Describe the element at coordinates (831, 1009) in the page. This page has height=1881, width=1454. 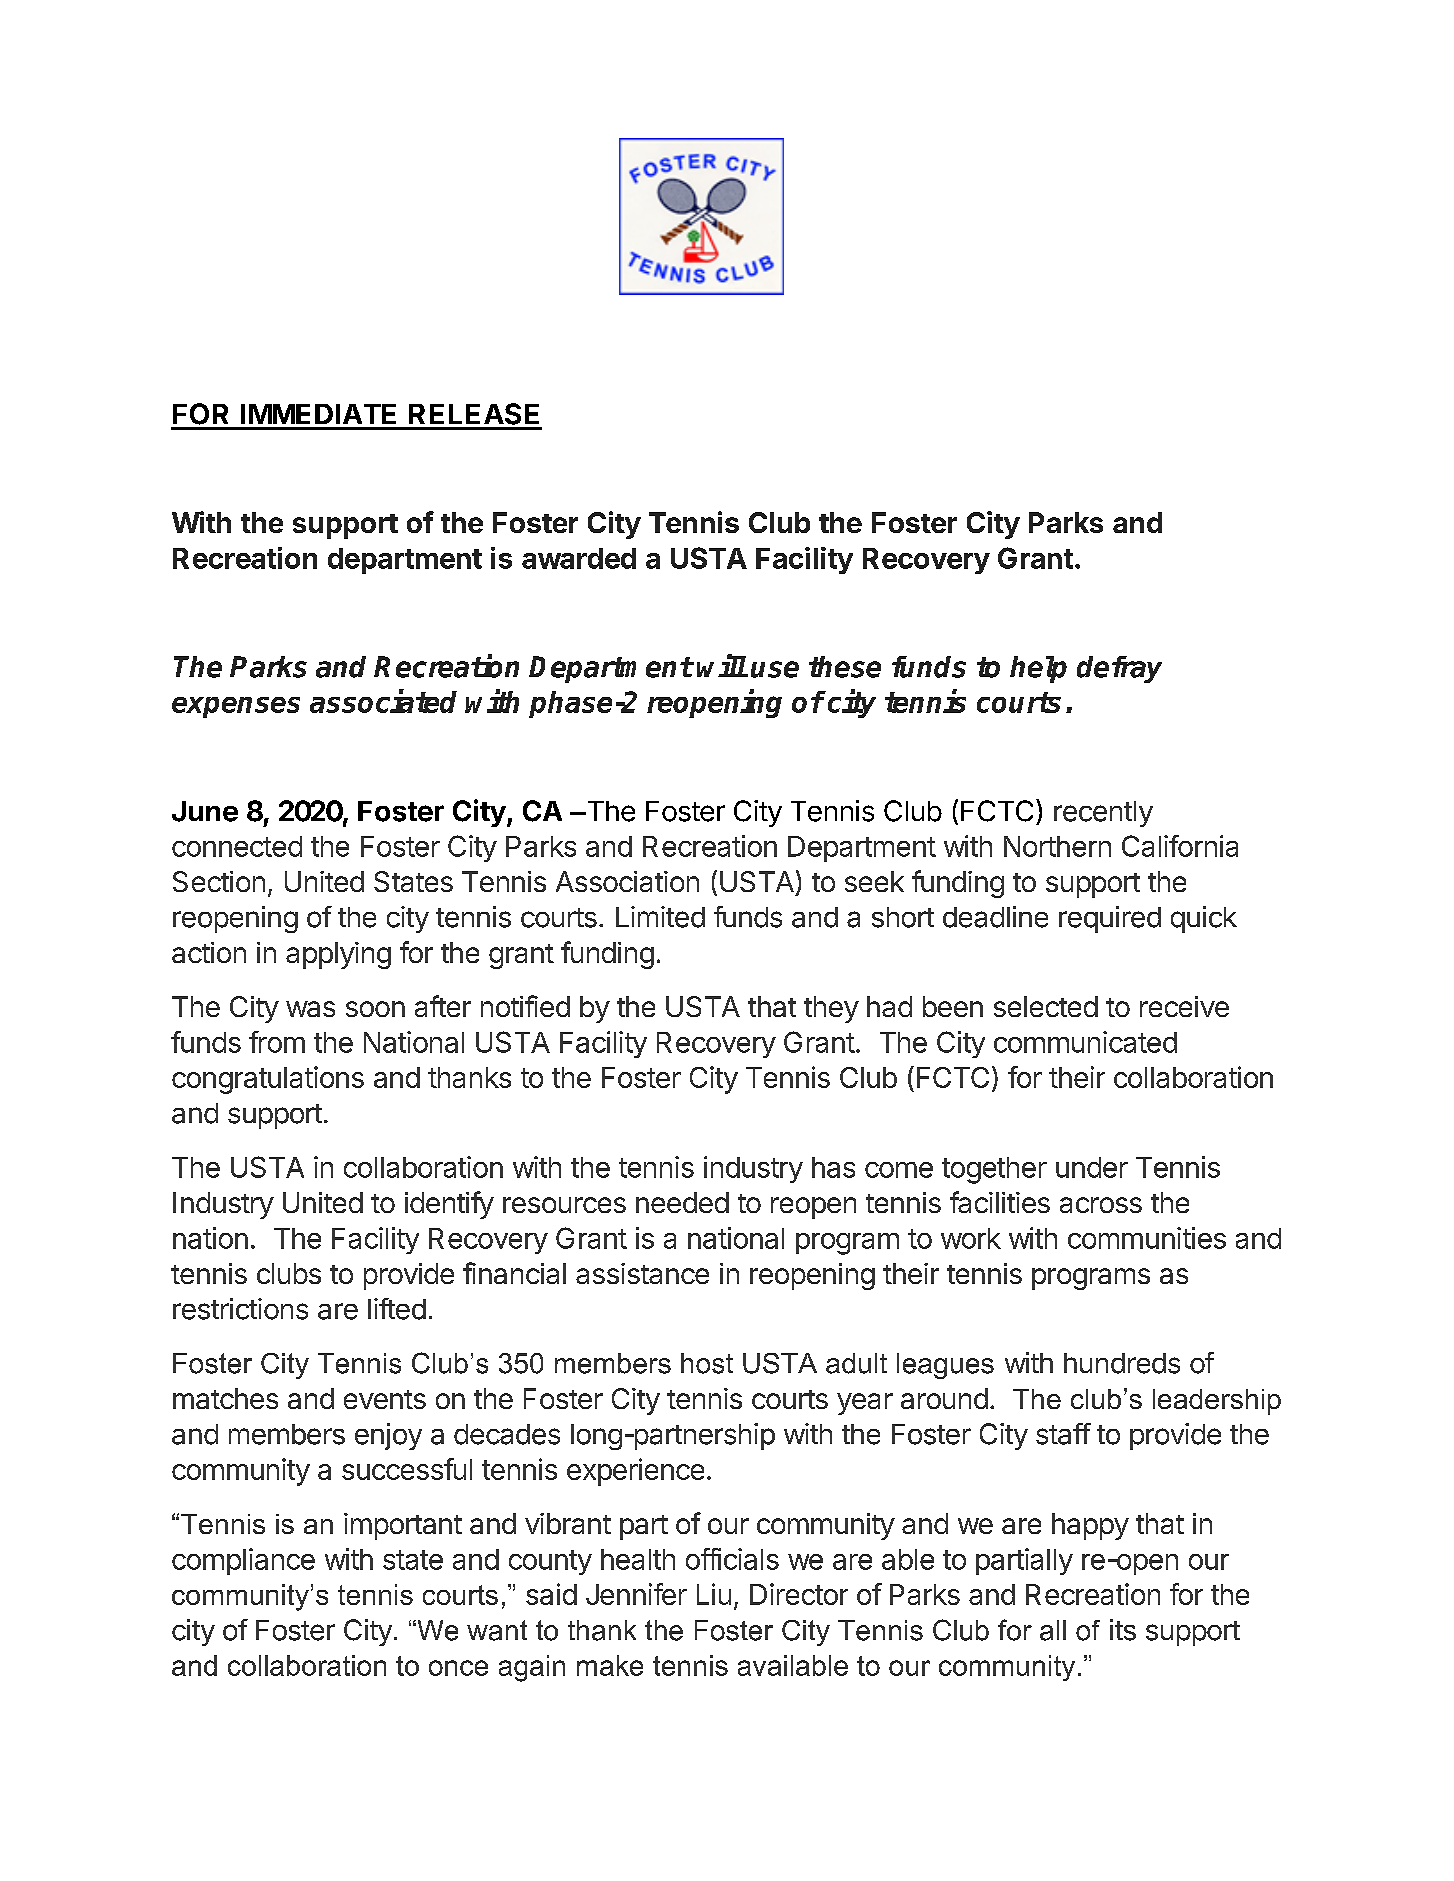
I see `they` at that location.
